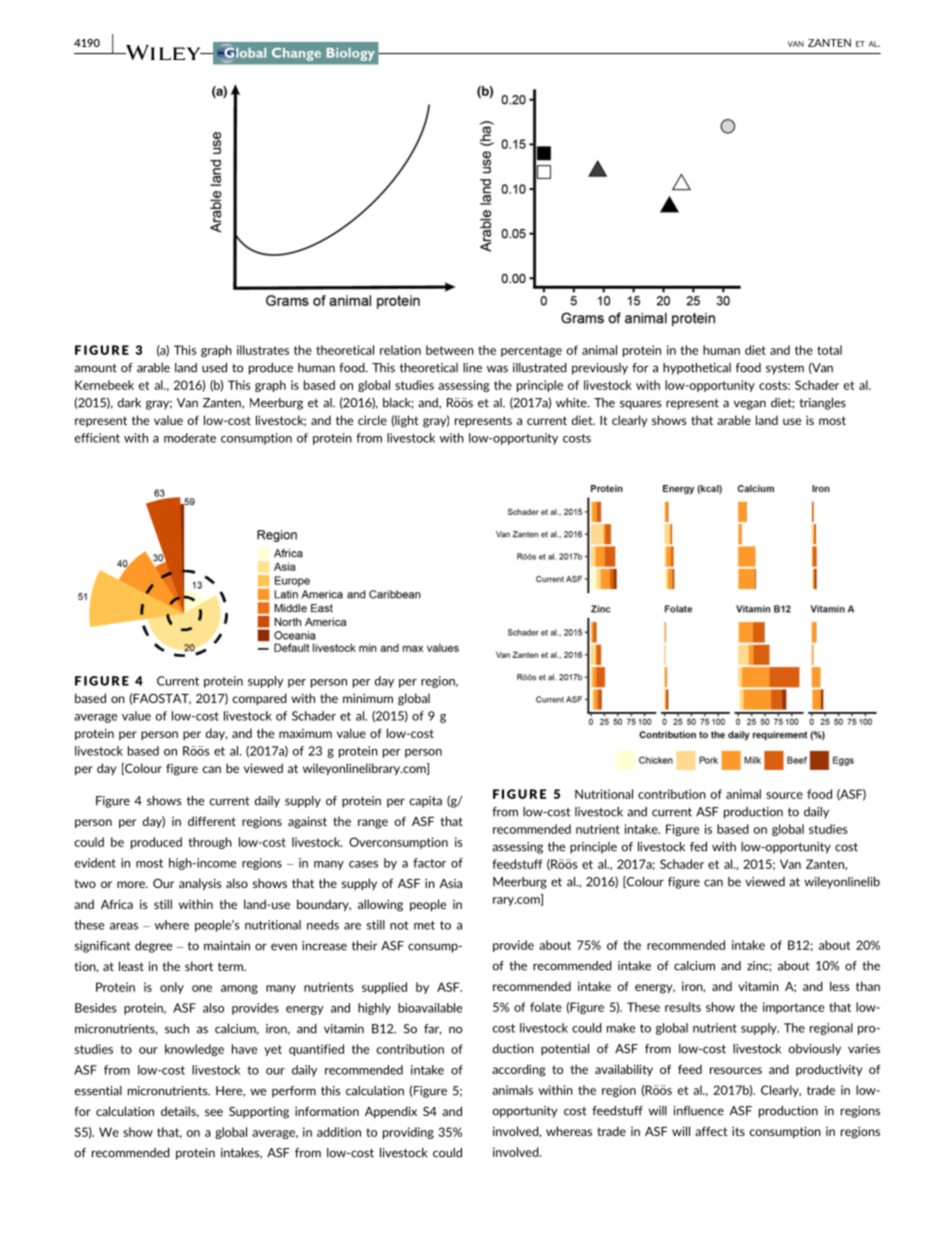 The image size is (952, 1251). Describe the element at coordinates (424, 925) in the document. I see `met` at that location.
